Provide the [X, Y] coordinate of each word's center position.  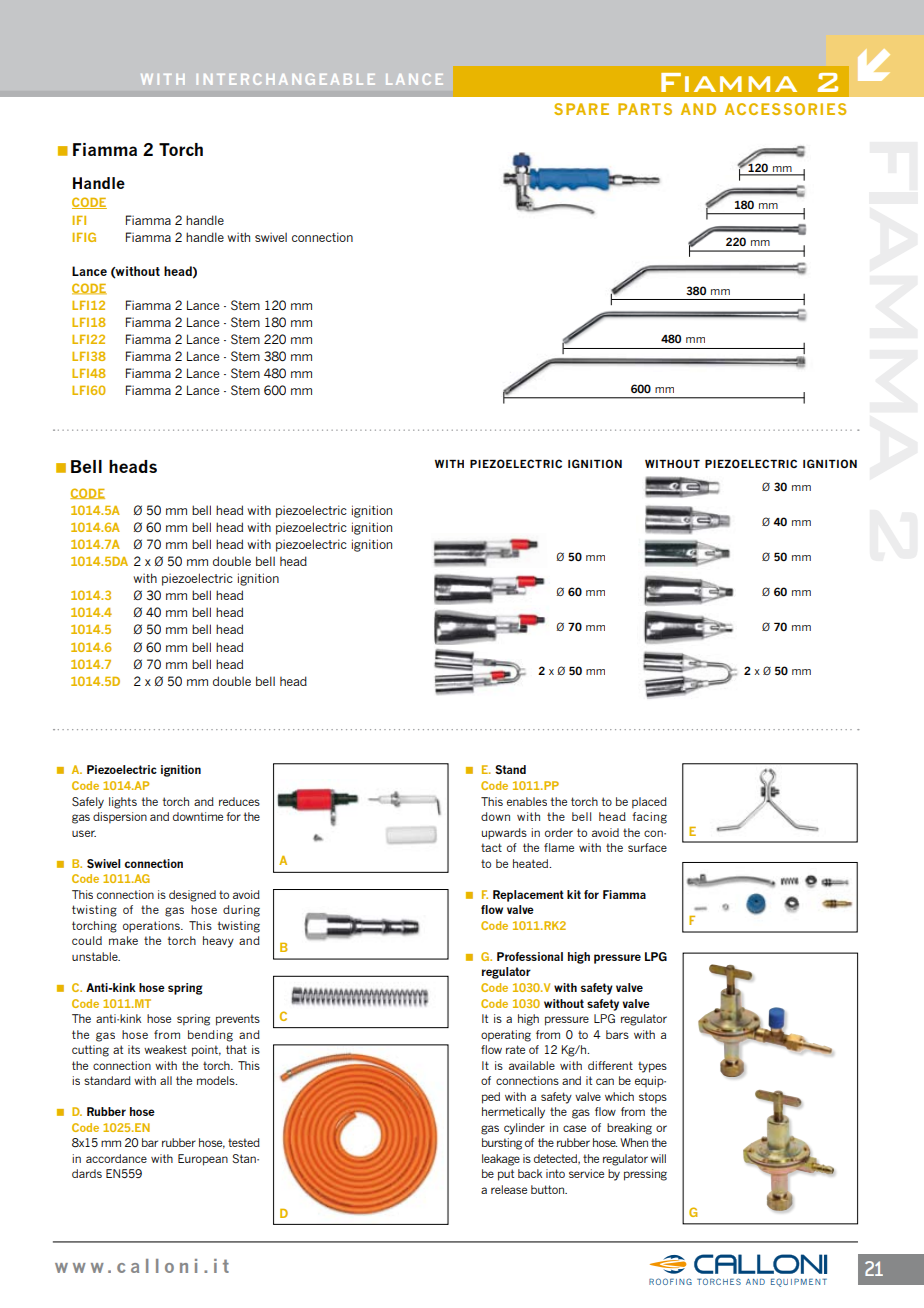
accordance [116, 1158]
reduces [239, 801]
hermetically [513, 1113]
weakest [165, 1049]
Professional [530, 956]
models [217, 1080]
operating [506, 1036]
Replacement [528, 896]
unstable [96, 956]
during [241, 911]
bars [617, 1034]
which [619, 1096]
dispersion [120, 818]
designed [192, 896]
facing [649, 818]
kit [574, 894]
